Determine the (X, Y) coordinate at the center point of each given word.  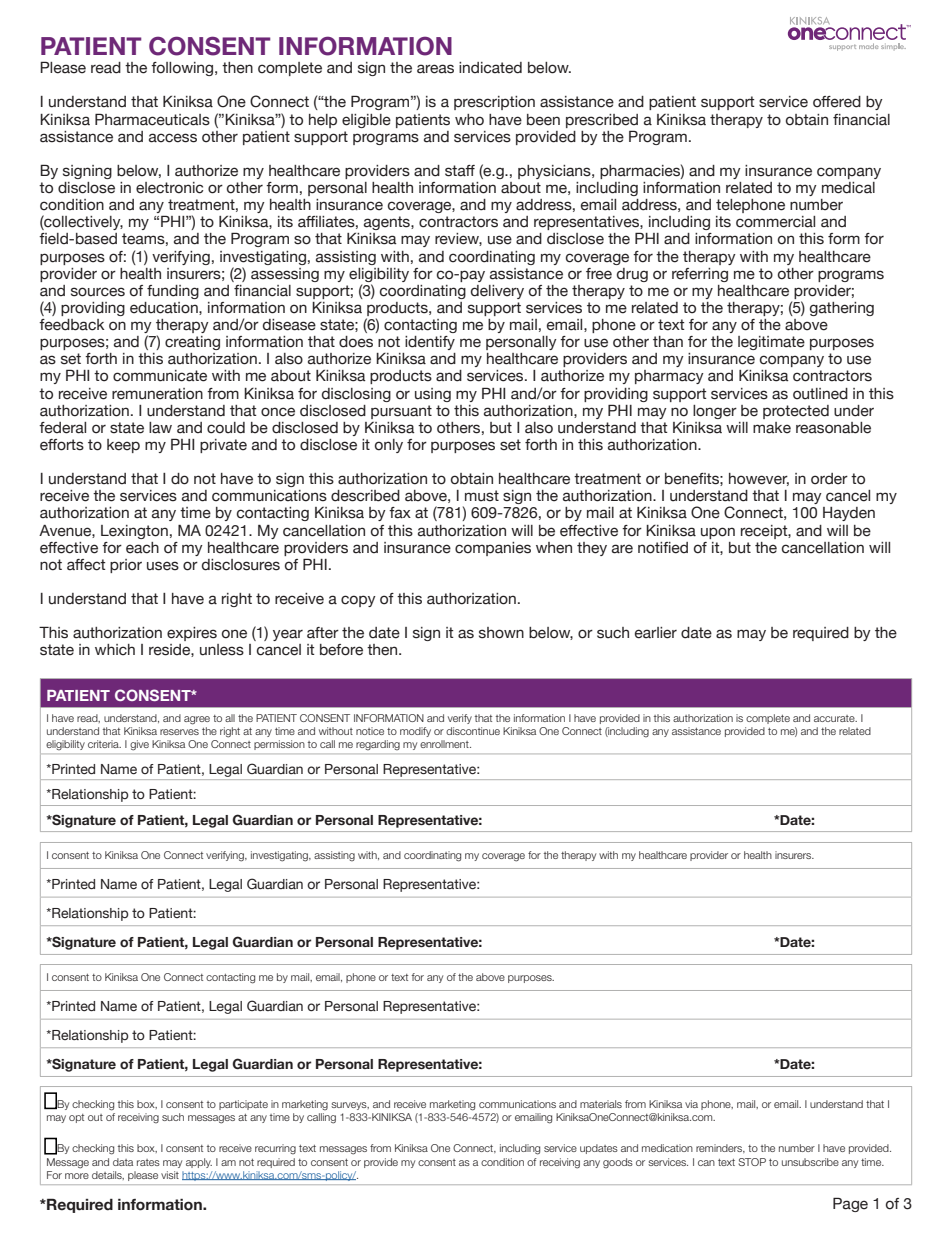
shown (501, 633)
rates (148, 1162)
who (469, 120)
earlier (656, 633)
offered (837, 102)
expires (192, 634)
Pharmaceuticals (152, 119)
